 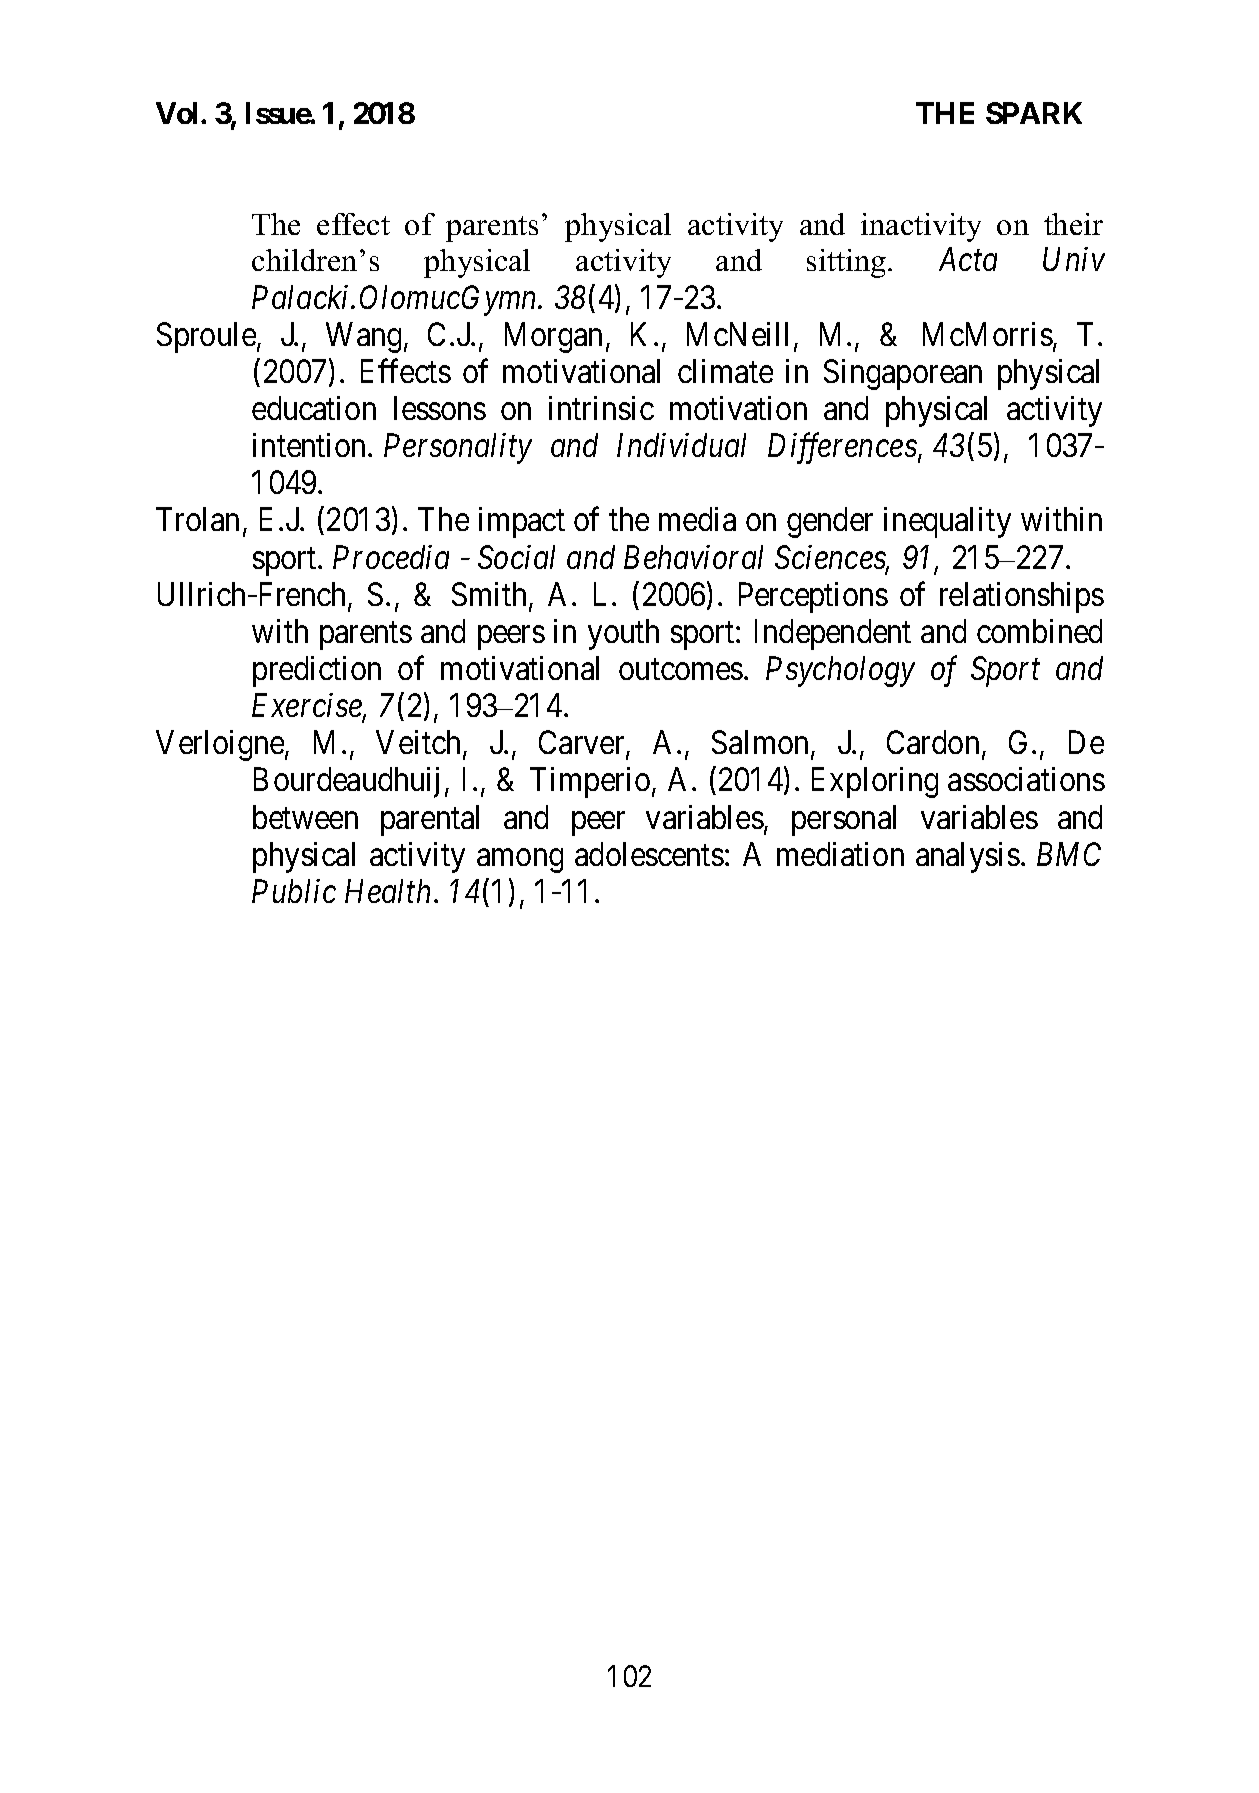 What do you see at coordinates (968, 857) in the screenshot?
I see `analysis` at bounding box center [968, 857].
